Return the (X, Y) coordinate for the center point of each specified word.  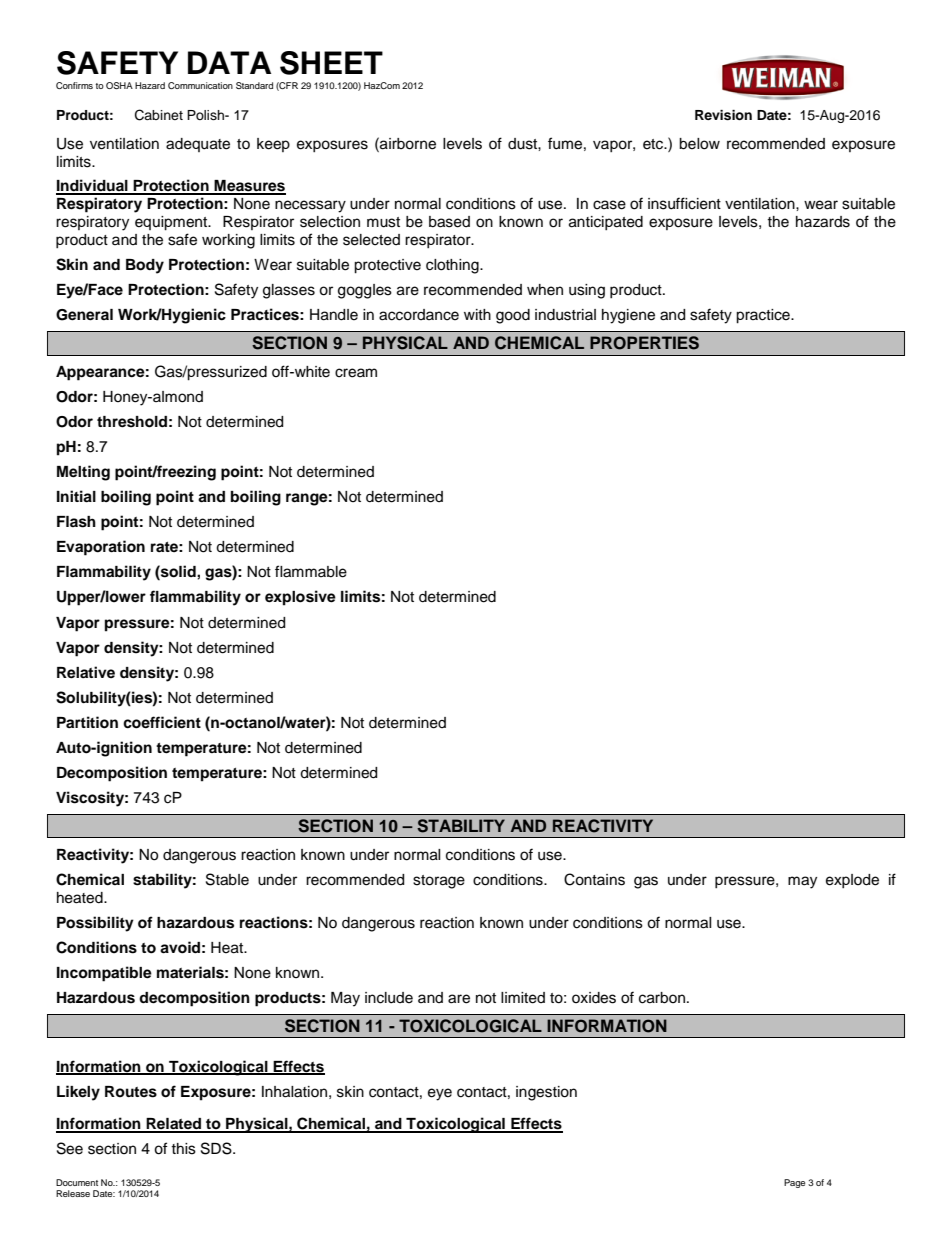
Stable (227, 879)
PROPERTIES (644, 343)
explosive (300, 598)
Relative (86, 672)
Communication (200, 85)
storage (439, 882)
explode (852, 881)
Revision (723, 115)
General (84, 315)
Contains (594, 879)
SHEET (331, 63)
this (183, 1149)
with (477, 314)
